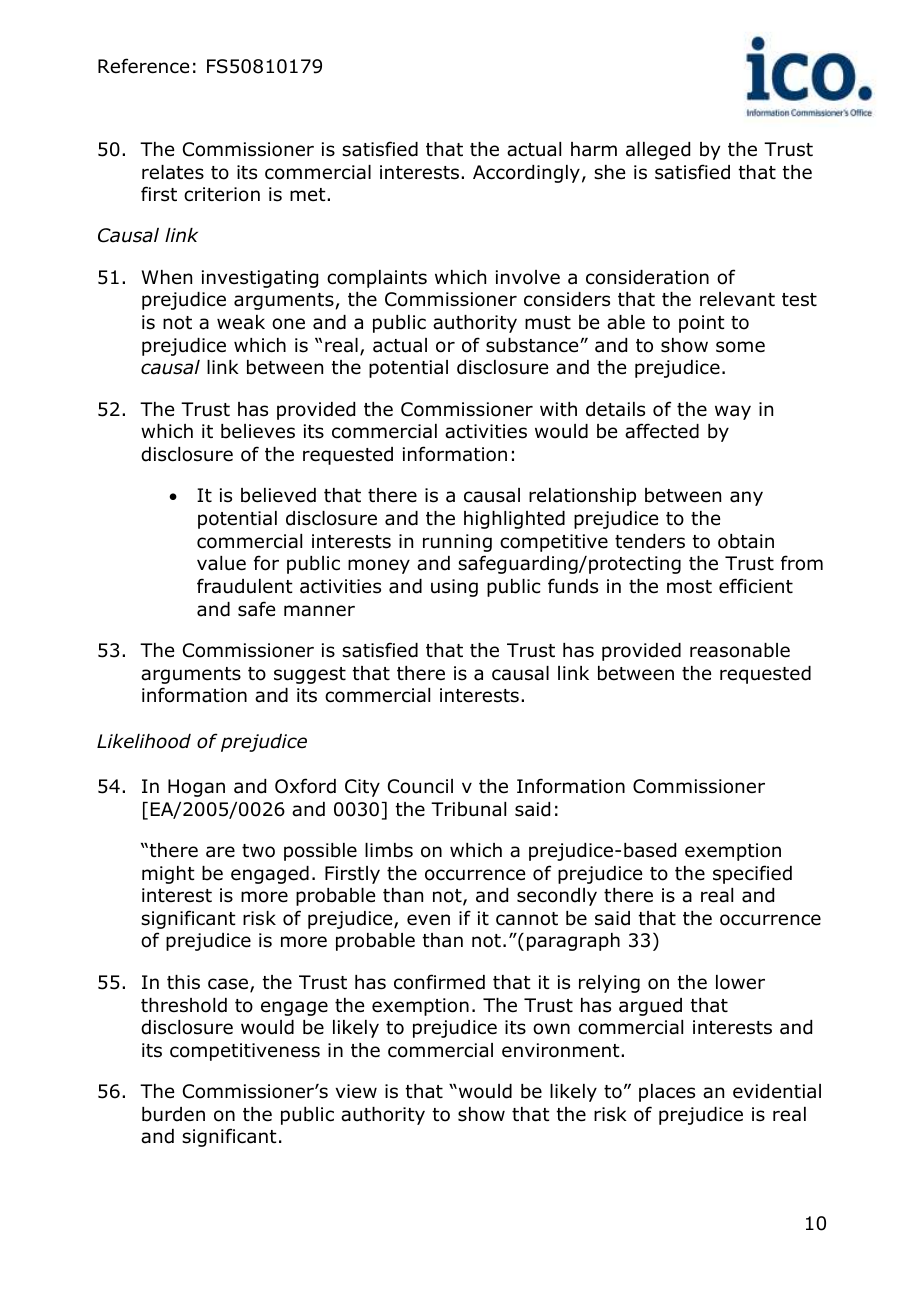 The height and width of the document is (1308, 924). Describe the element at coordinates (756, 586) in the document. I see `efficient` at that location.
